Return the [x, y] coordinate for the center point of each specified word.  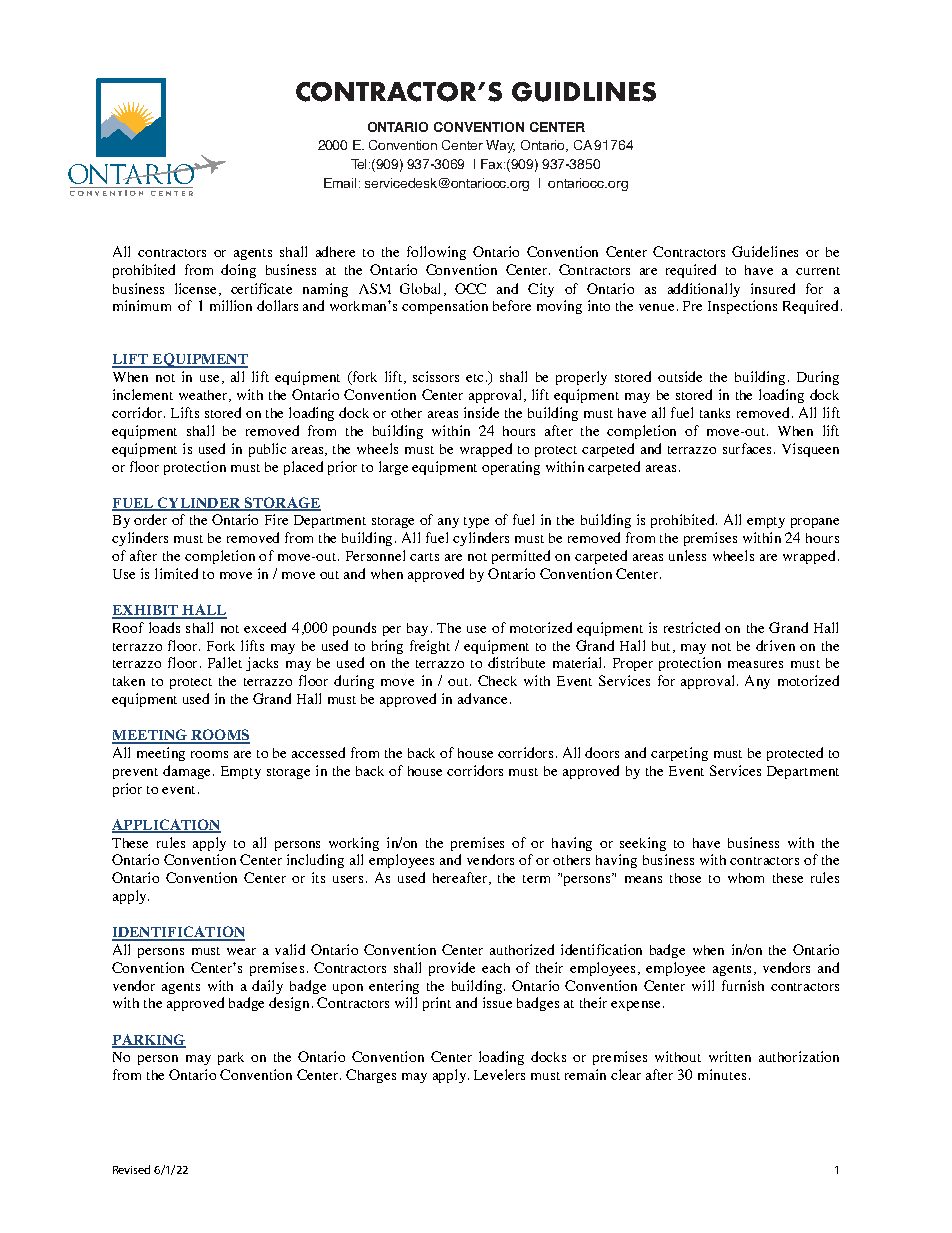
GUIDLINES [584, 92]
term [536, 879]
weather [204, 396]
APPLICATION [166, 826]
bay [417, 629]
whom [746, 878]
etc [474, 378]
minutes [722, 1074]
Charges [371, 1076]
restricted [692, 627]
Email [340, 183]
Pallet [225, 662]
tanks [715, 413]
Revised [131, 1169]
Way [500, 146]
